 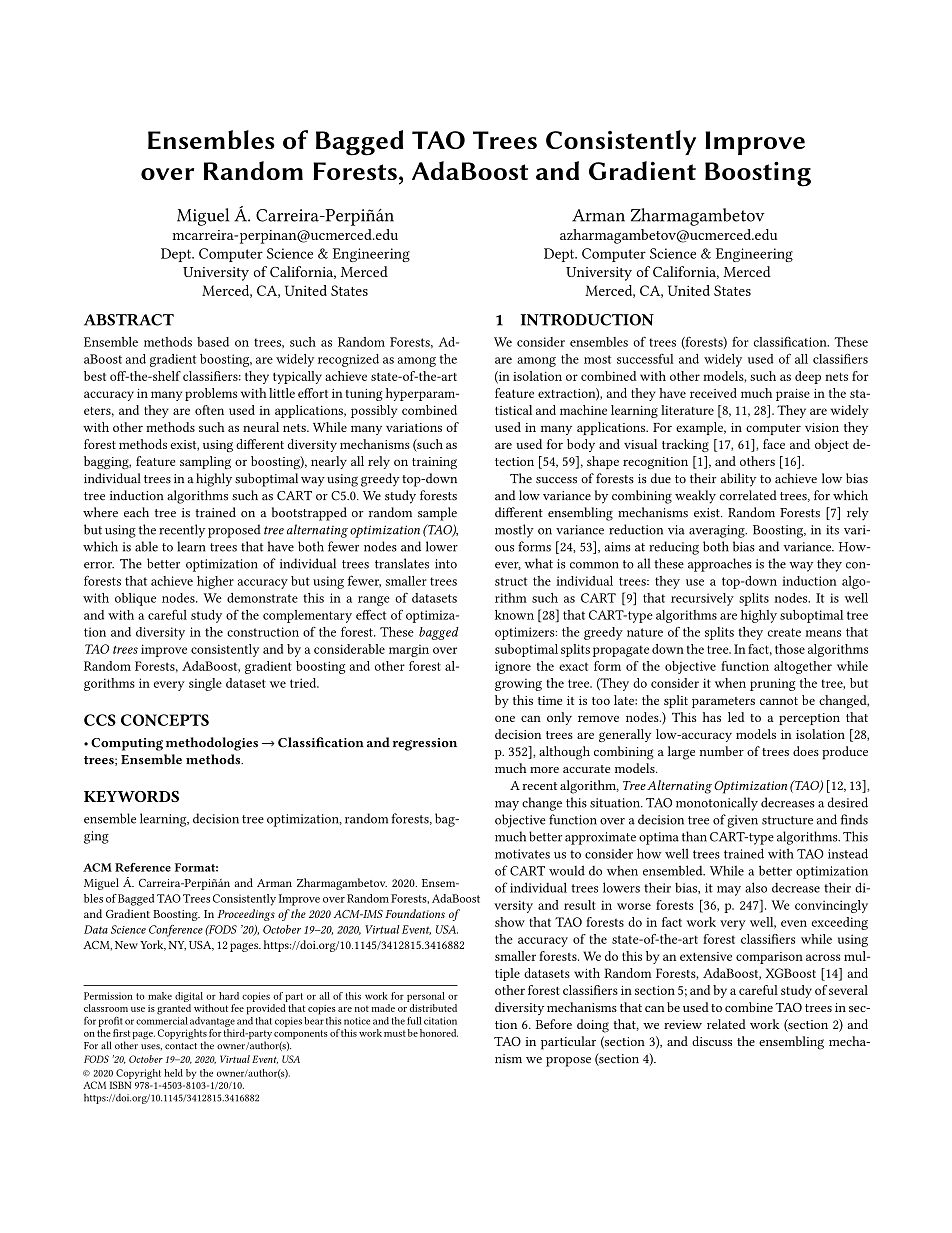 What do you see at coordinates (544, 770) in the screenshot?
I see `more` at bounding box center [544, 770].
